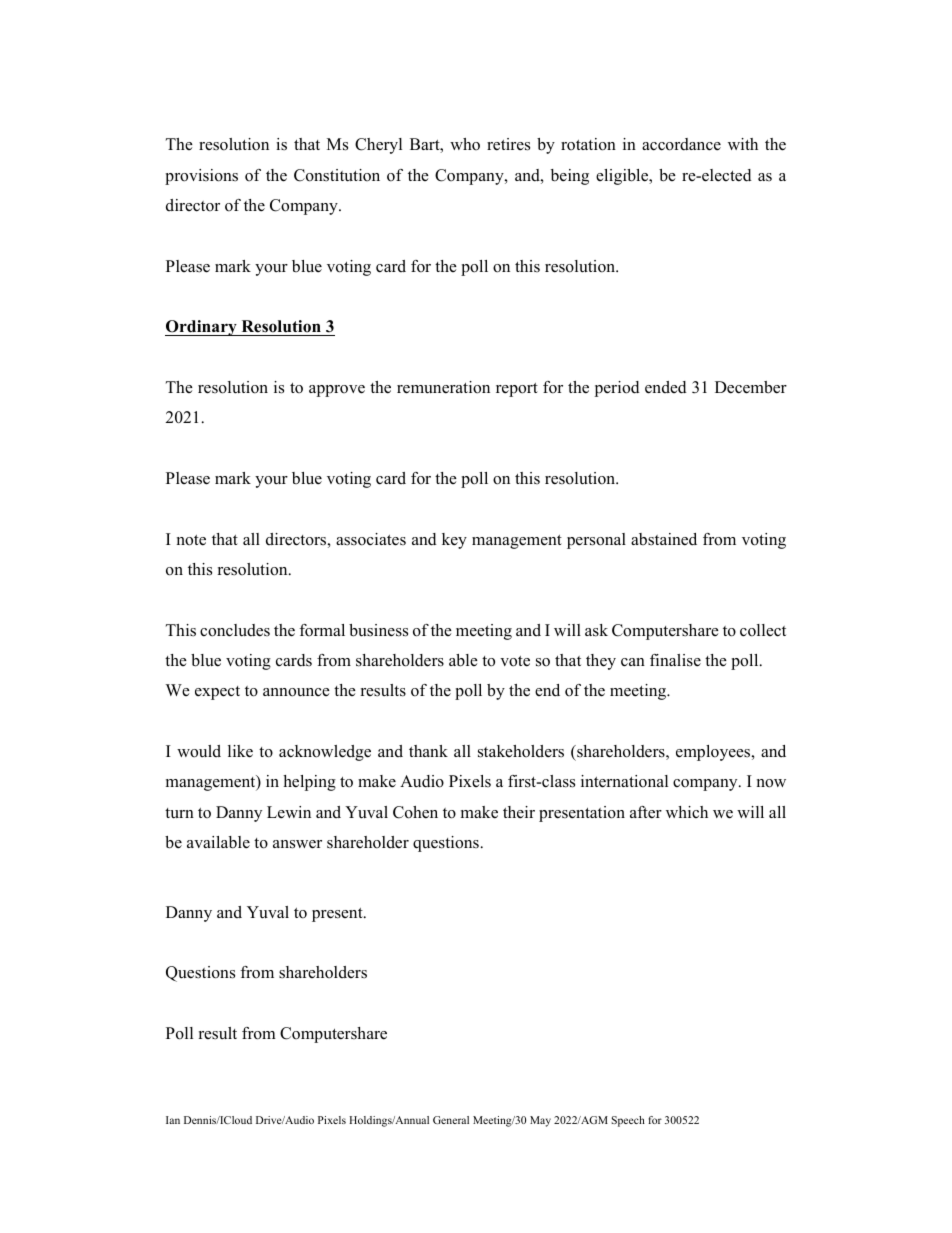 The width and height of the screenshot is (952, 1233). I want to click on General, so click(451, 1120).
